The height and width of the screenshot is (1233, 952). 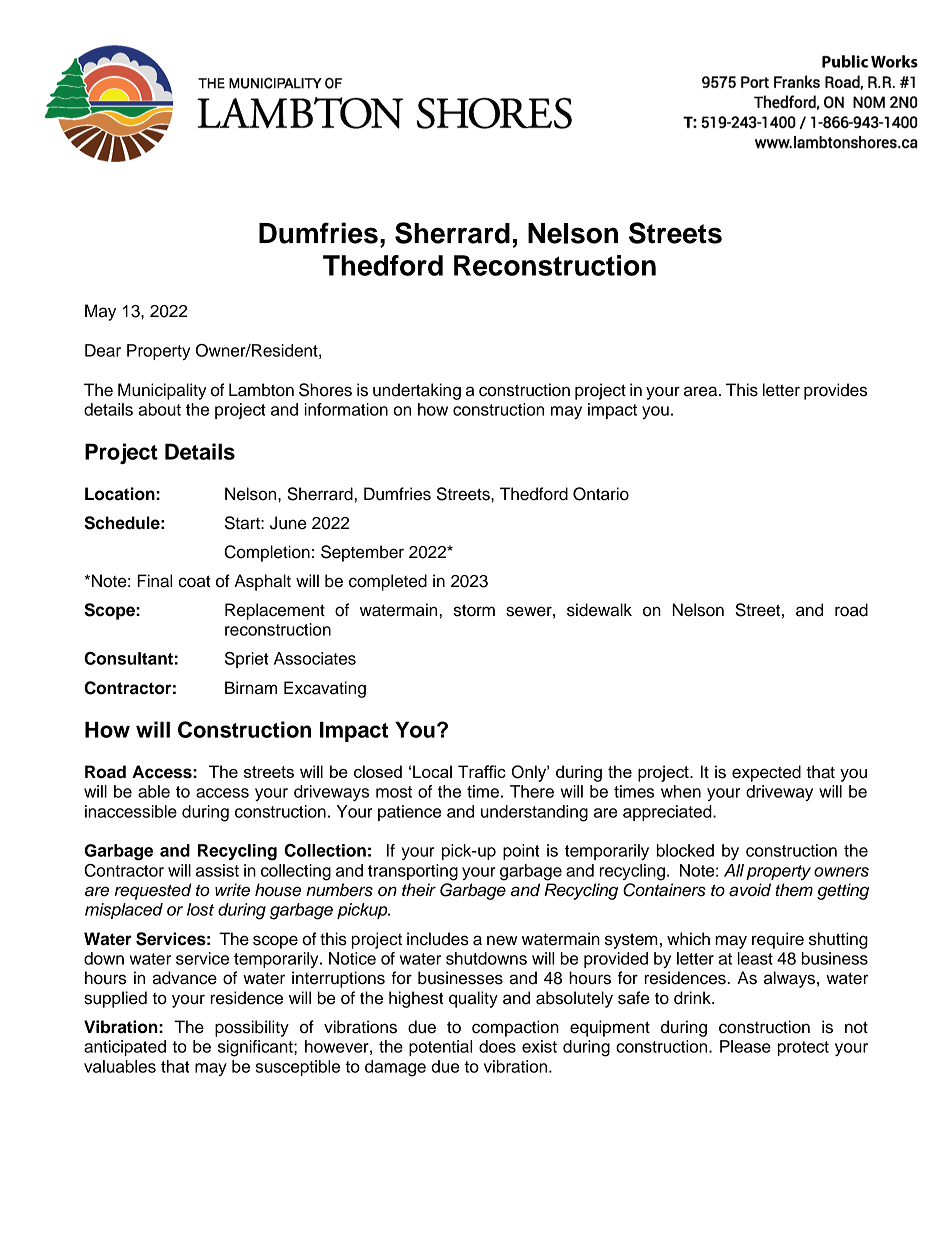 I want to click on undertaking, so click(x=417, y=391).
